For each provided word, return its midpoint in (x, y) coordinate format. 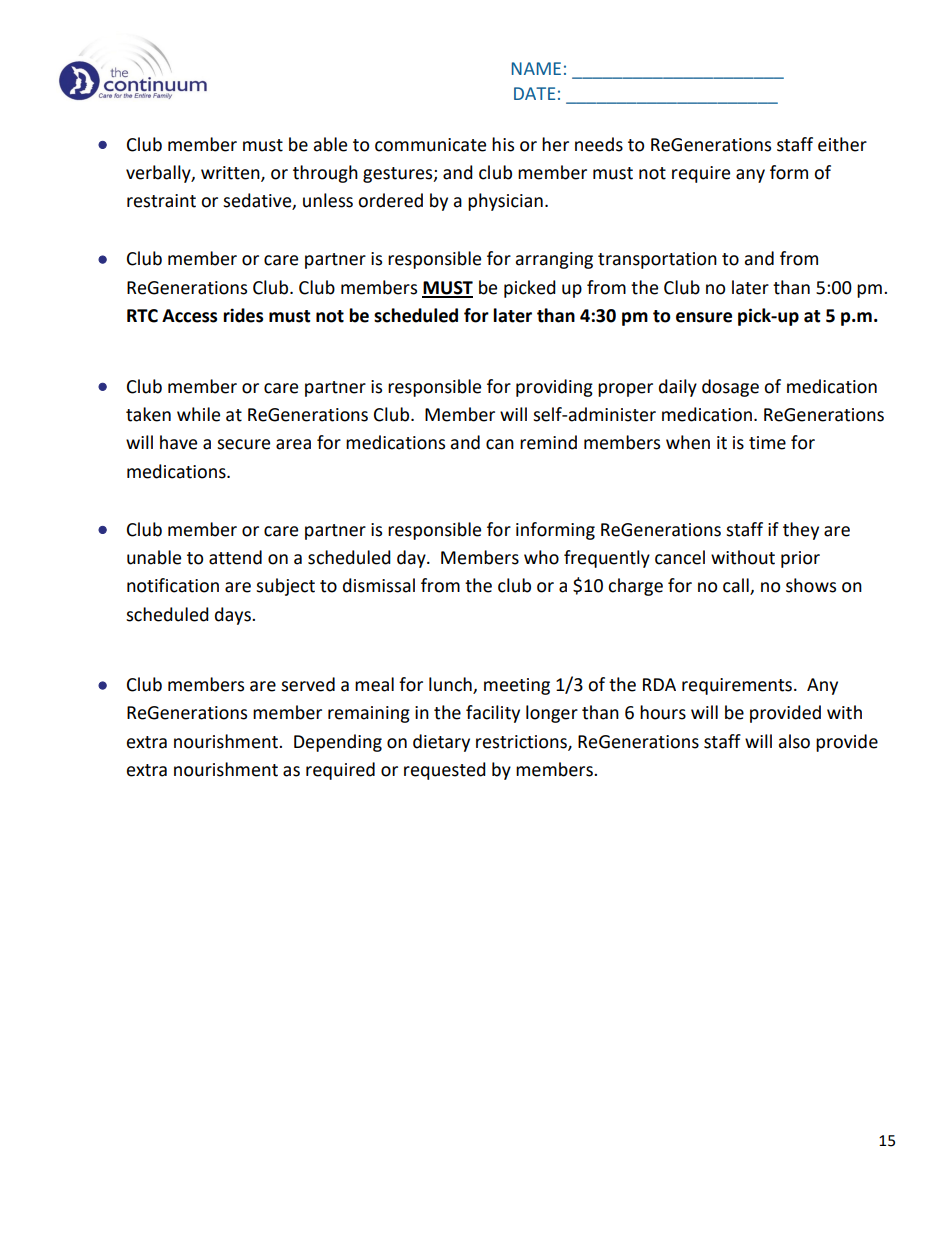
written (231, 174)
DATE (534, 93)
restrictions (522, 742)
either (842, 144)
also (794, 741)
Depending (338, 743)
